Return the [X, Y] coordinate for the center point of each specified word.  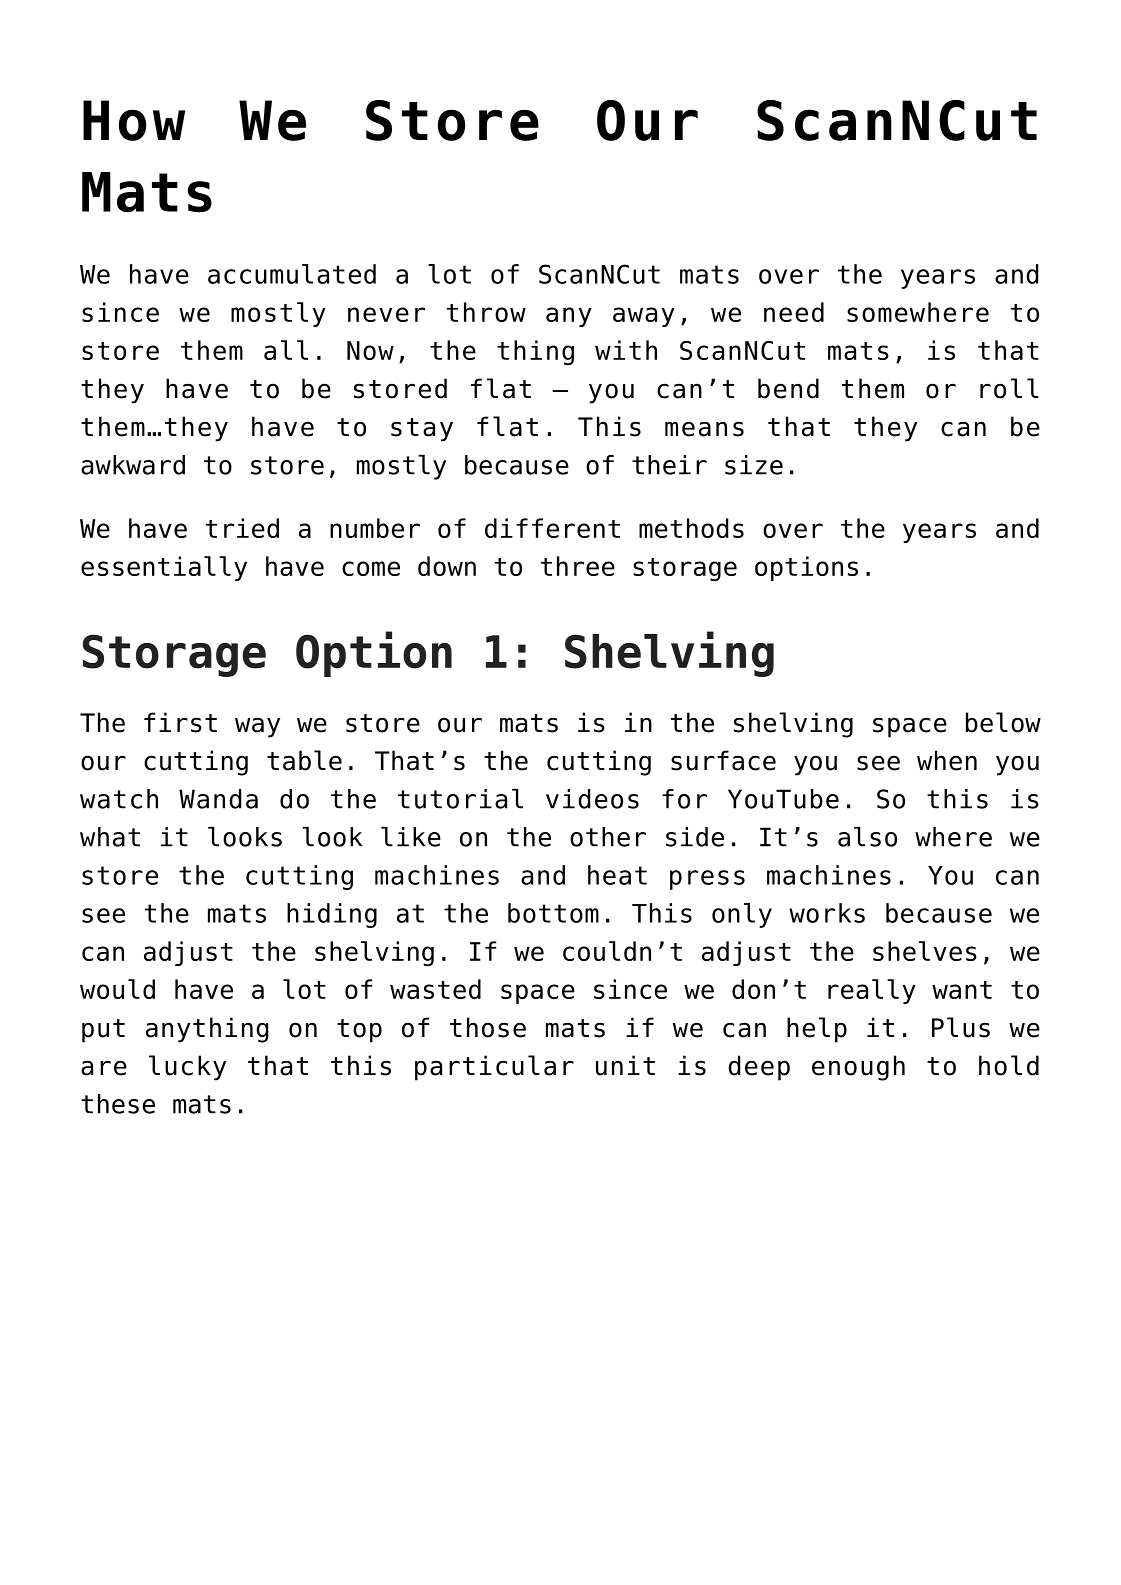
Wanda [218, 799]
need [794, 312]
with [626, 350]
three [578, 566]
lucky [187, 1068]
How [134, 120]
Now [370, 350]
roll [1009, 388]
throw [486, 312]
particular [494, 1068]
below [1003, 722]
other [608, 837]
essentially [164, 568]
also [867, 836]
